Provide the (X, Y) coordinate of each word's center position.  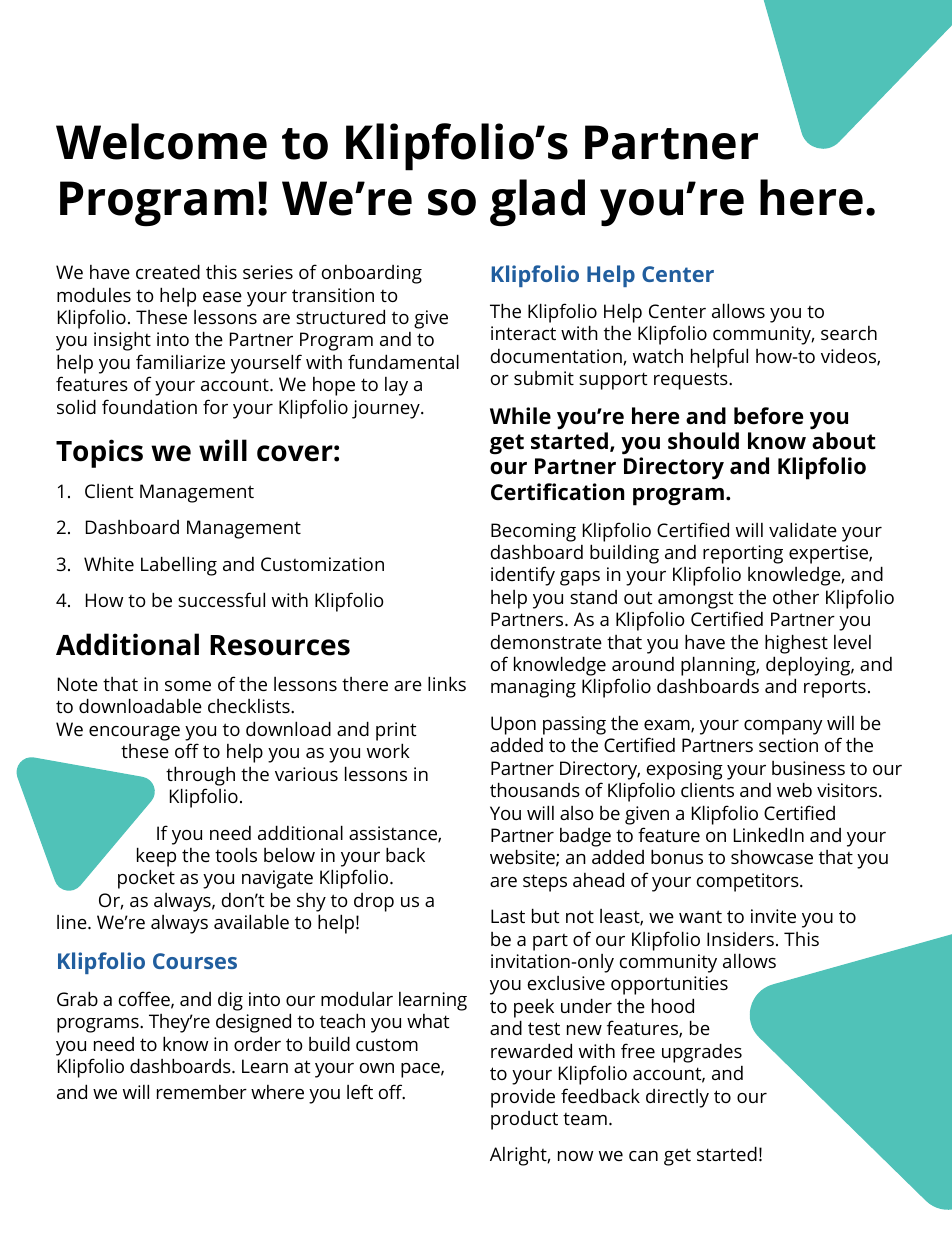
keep (156, 857)
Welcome (161, 141)
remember (202, 1092)
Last (508, 916)
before (768, 416)
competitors (749, 882)
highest (796, 644)
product (524, 1120)
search (849, 333)
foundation (149, 406)
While (520, 416)
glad (537, 203)
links (447, 683)
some (188, 686)
